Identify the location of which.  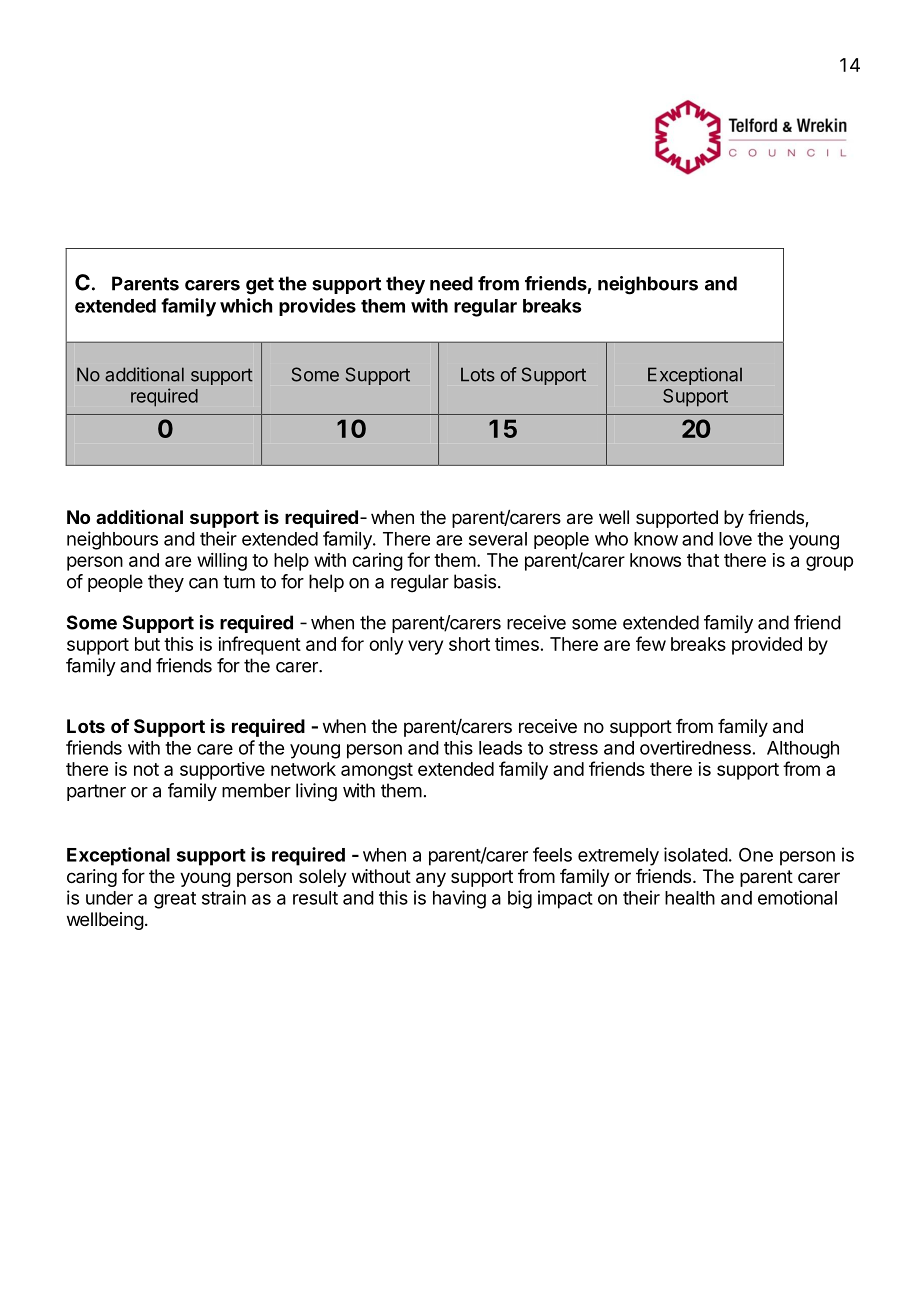
(246, 305).
